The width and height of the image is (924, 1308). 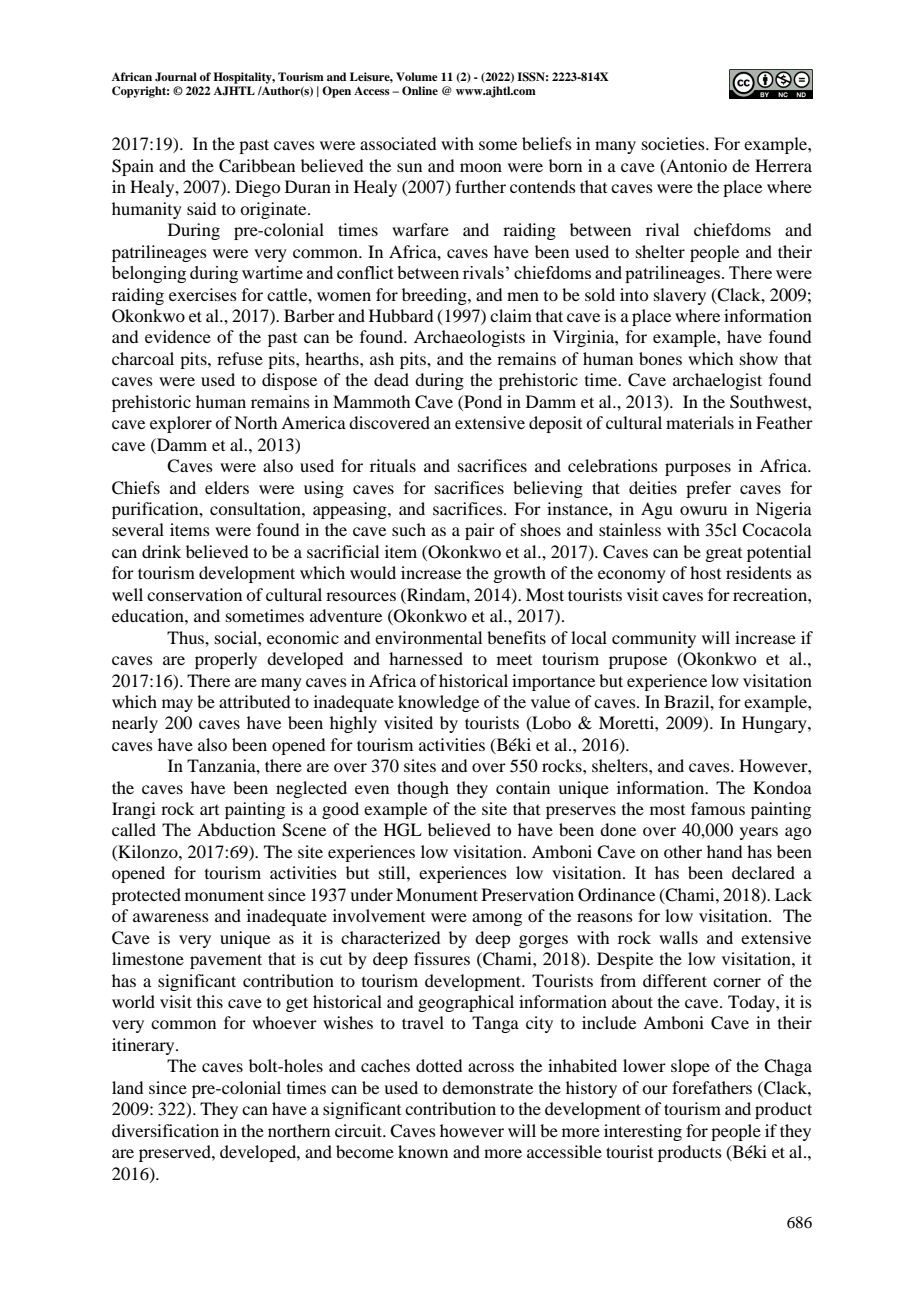 What do you see at coordinates (712, 1087) in the image?
I see `forefathers` at bounding box center [712, 1087].
